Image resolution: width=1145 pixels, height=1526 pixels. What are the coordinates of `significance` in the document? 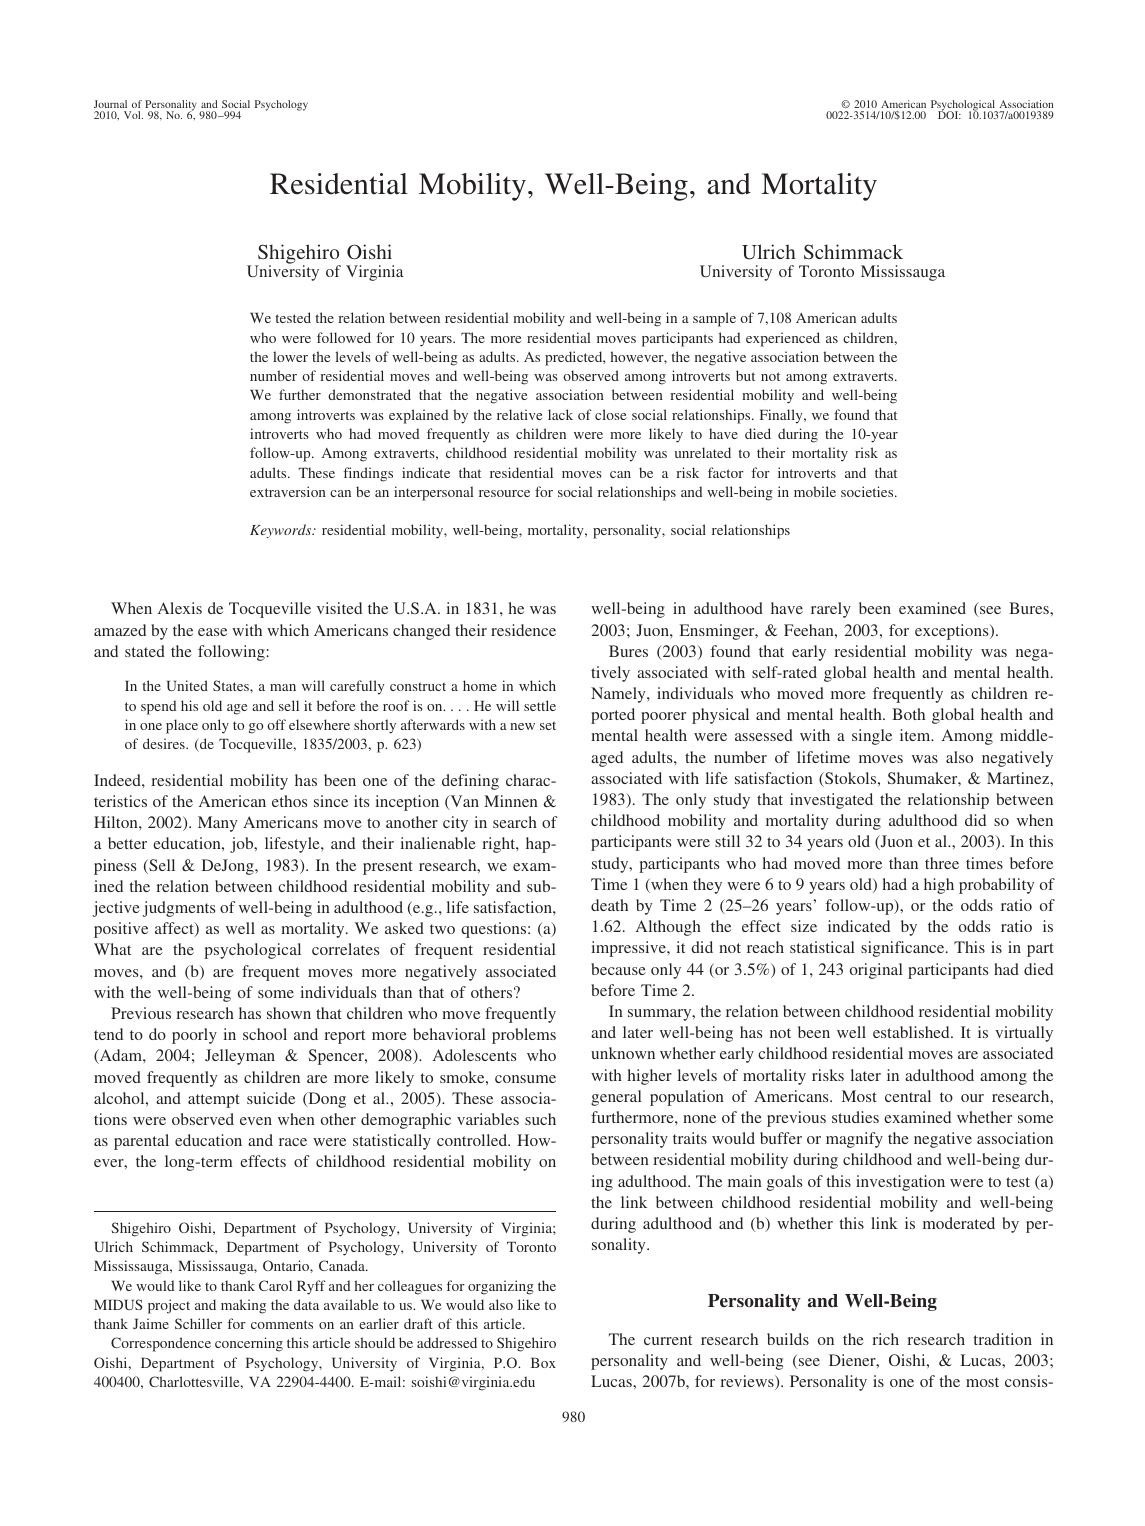 It's located at (904, 949).
